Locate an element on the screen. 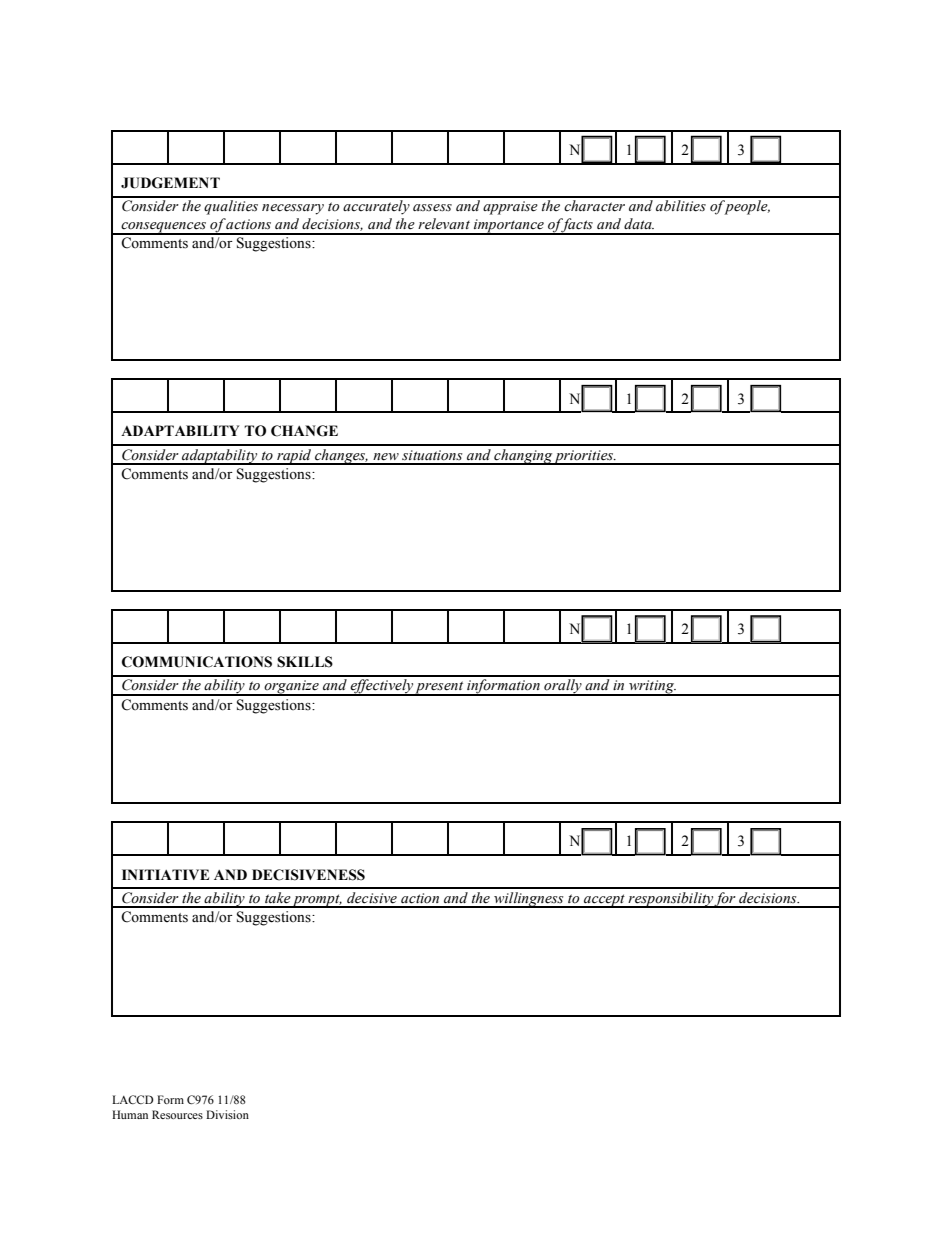 The height and width of the screenshot is (1233, 952). accept is located at coordinates (604, 901).
